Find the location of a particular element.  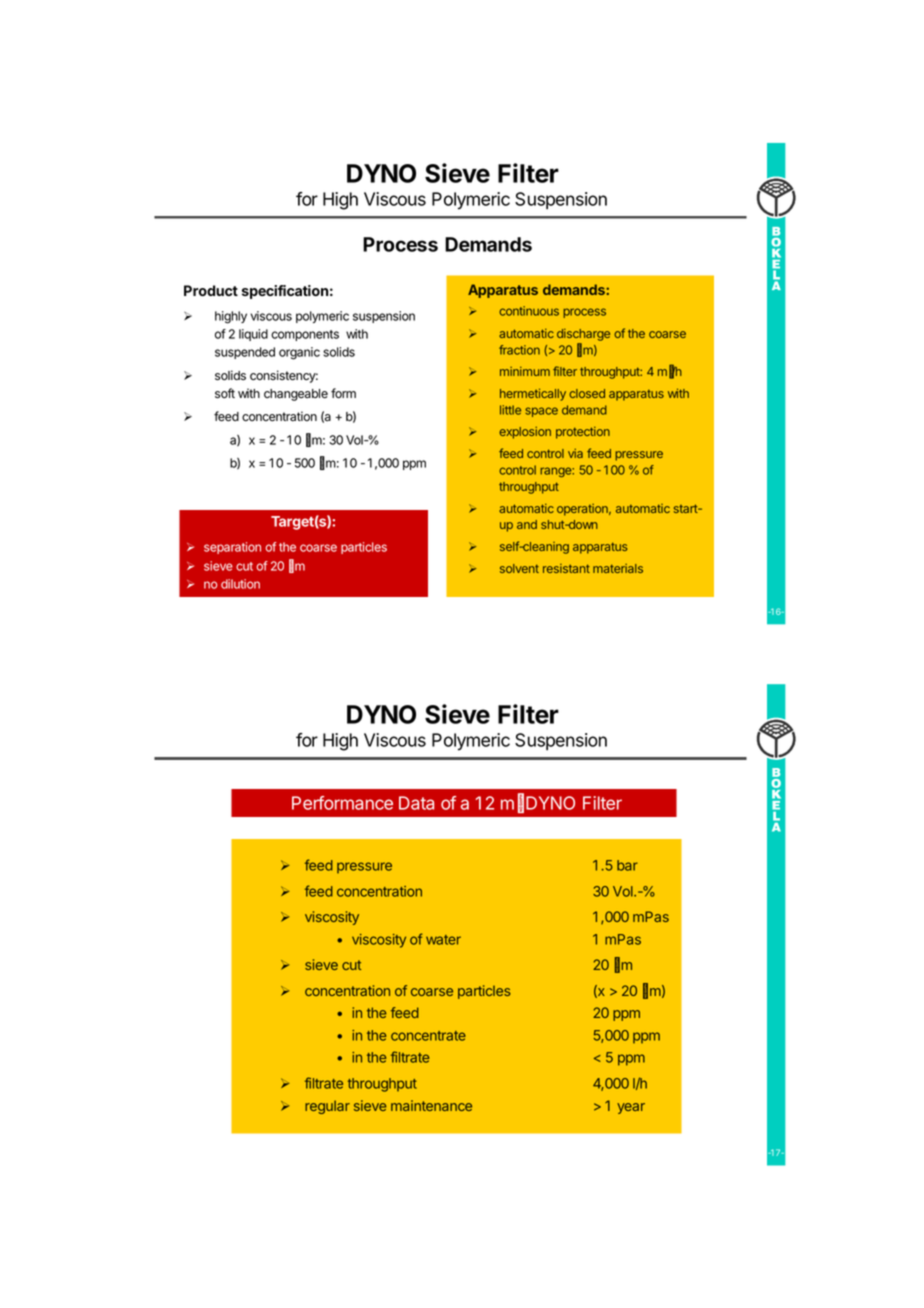

resistant is located at coordinates (566, 568).
